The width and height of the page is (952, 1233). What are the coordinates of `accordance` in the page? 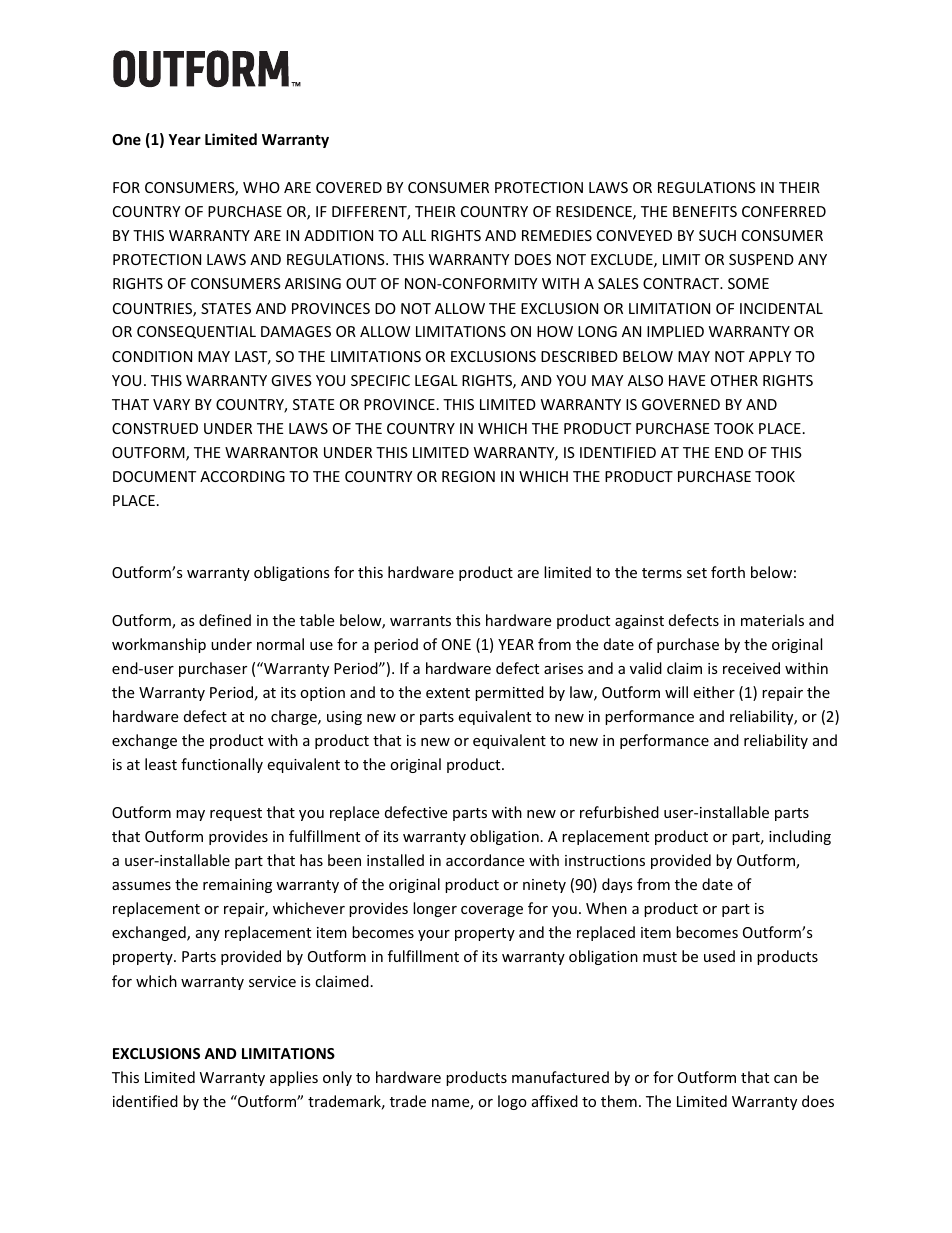 It's located at (485, 860).
